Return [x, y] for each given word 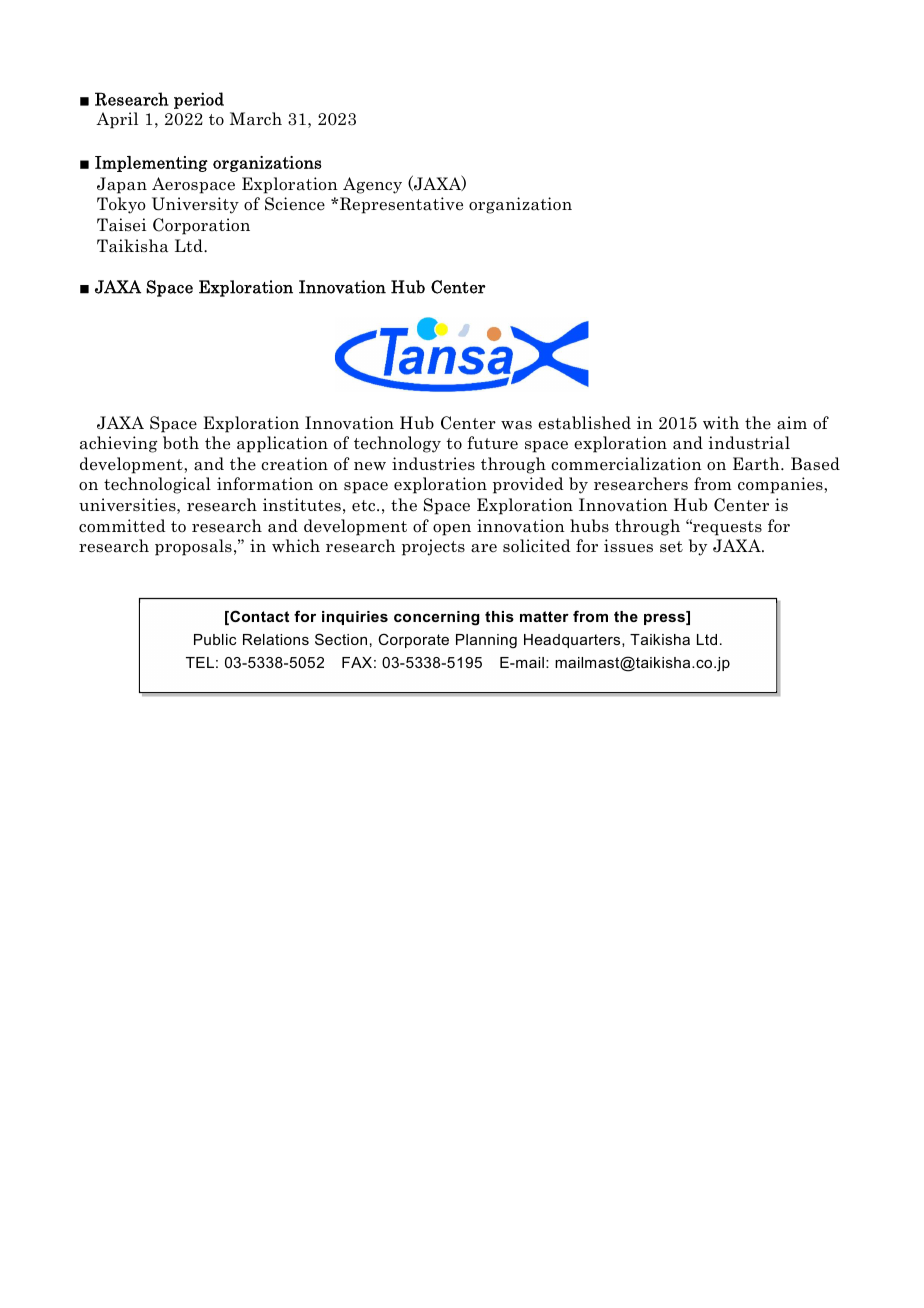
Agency [372, 185]
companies [781, 485]
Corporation [201, 226]
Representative [401, 205]
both [181, 442]
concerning [437, 618]
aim [792, 423]
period [199, 100]
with [721, 422]
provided [528, 485]
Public [215, 639]
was [516, 425]
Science [295, 204]
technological [157, 485]
